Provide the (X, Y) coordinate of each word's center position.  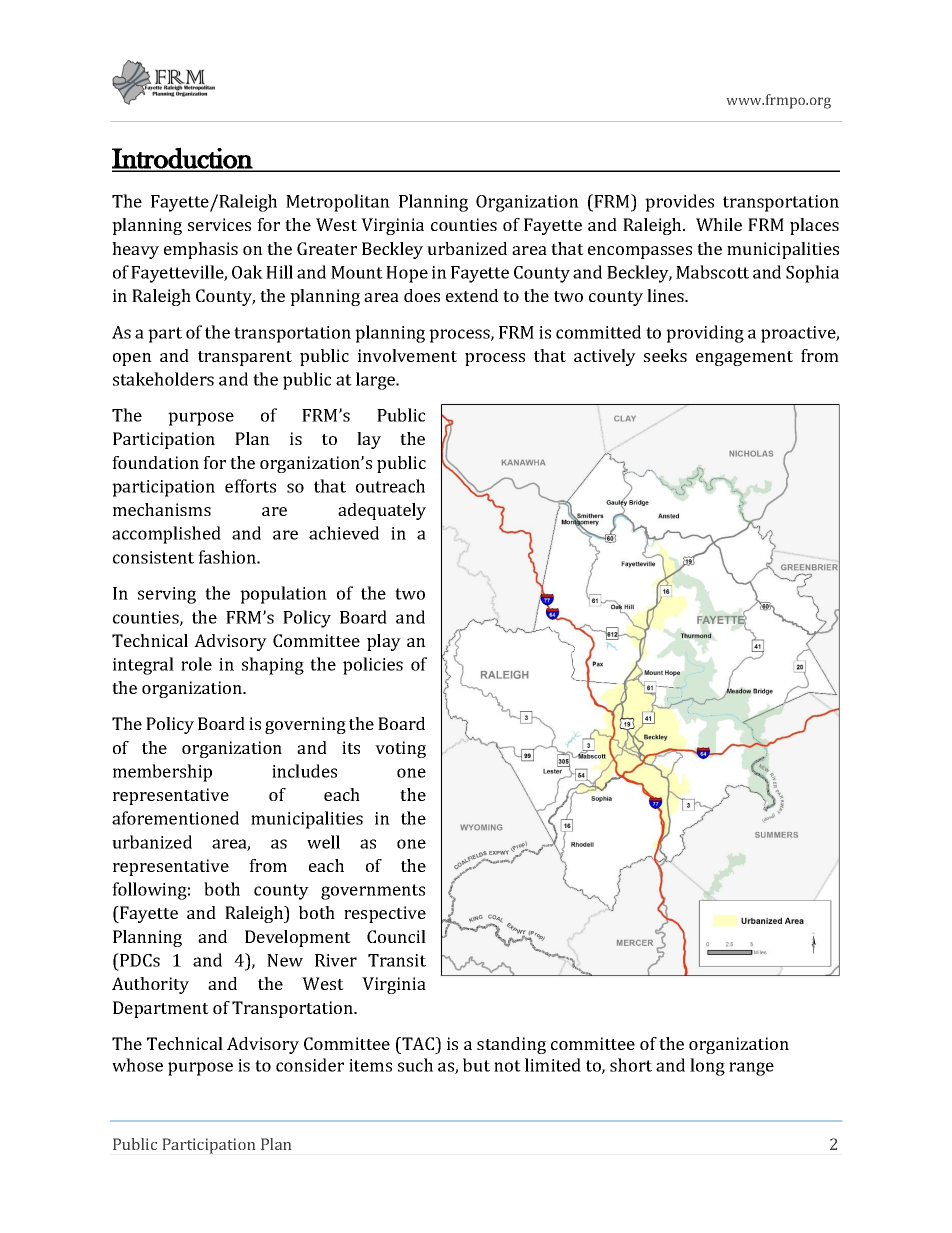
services (219, 224)
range (751, 1069)
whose (137, 1065)
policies (373, 666)
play (384, 642)
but (476, 1065)
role (196, 664)
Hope (407, 274)
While (719, 224)
